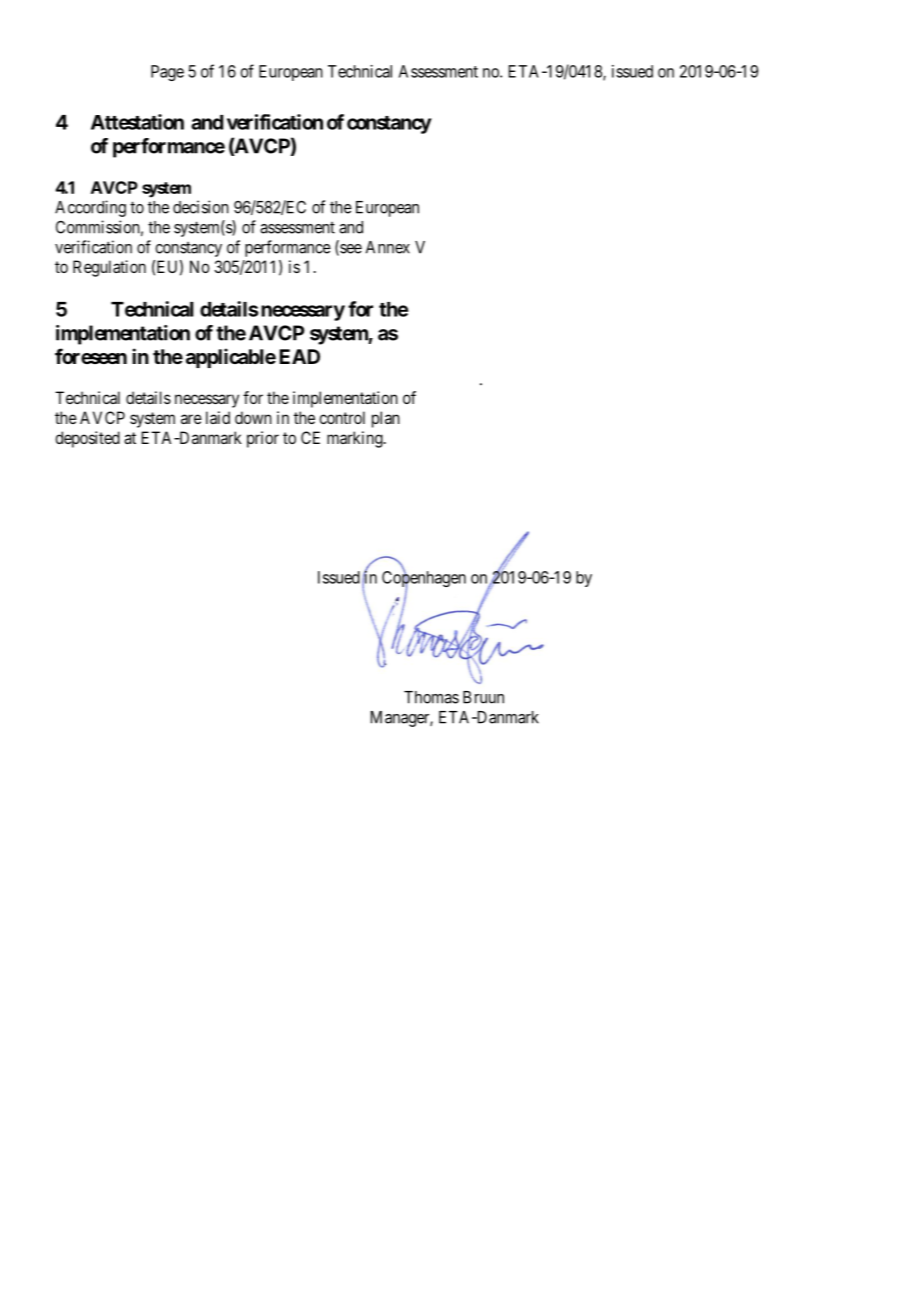 Image resolution: width=924 pixels, height=1308 pixels. Describe the element at coordinates (386, 419) in the screenshot. I see `plan` at that location.
